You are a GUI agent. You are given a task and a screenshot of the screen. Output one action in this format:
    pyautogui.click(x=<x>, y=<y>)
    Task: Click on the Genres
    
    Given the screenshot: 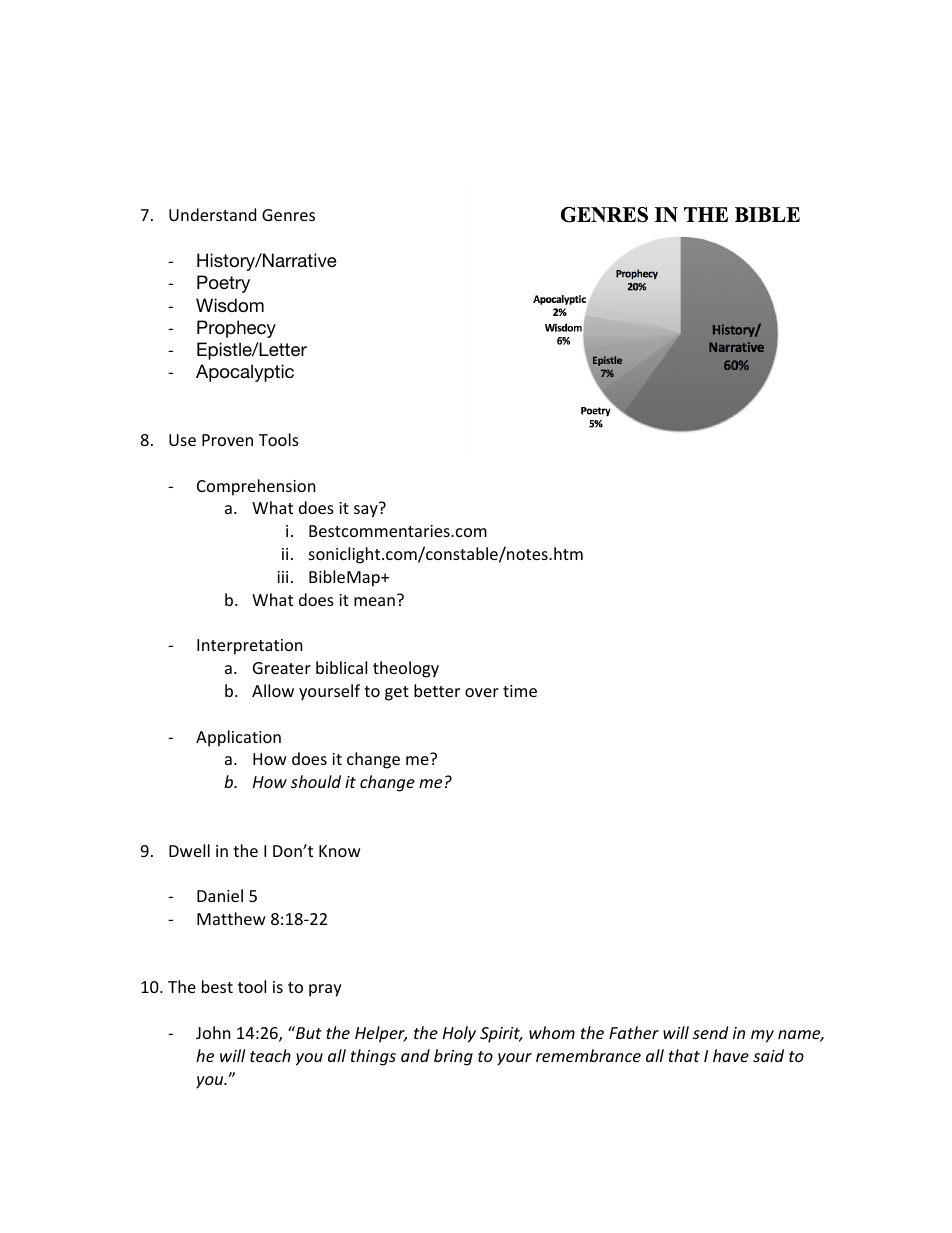 What is the action you would take?
    pyautogui.click(x=288, y=215)
